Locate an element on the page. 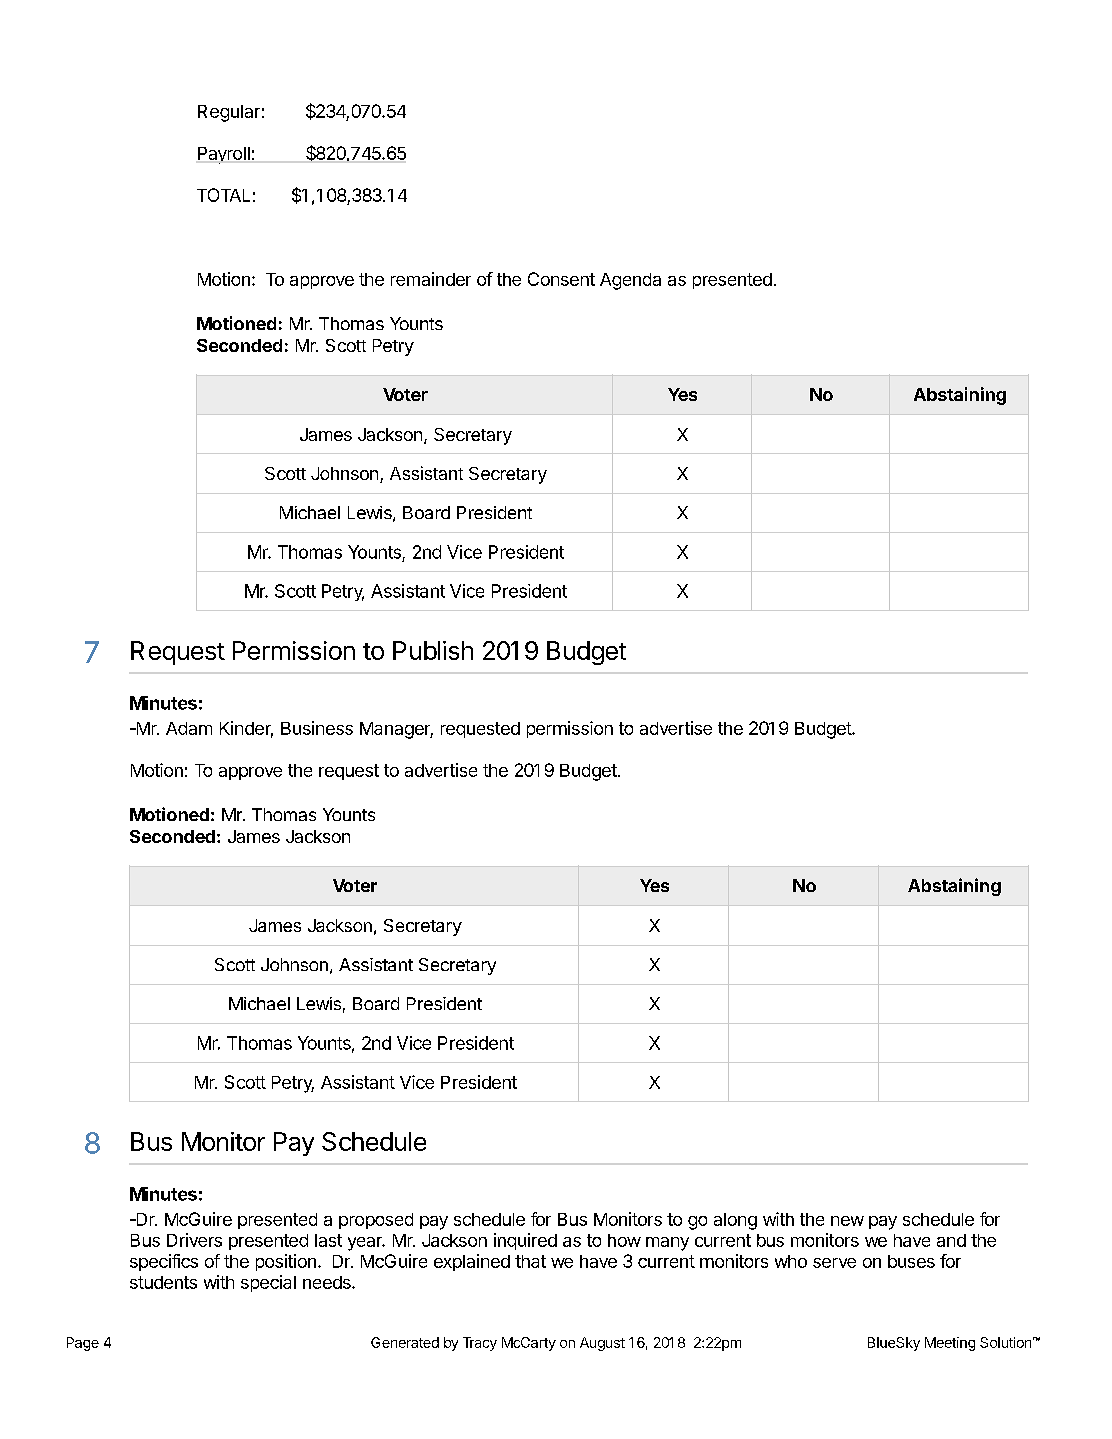 Image resolution: width=1112 pixels, height=1439 pixels. Business is located at coordinates (317, 728).
